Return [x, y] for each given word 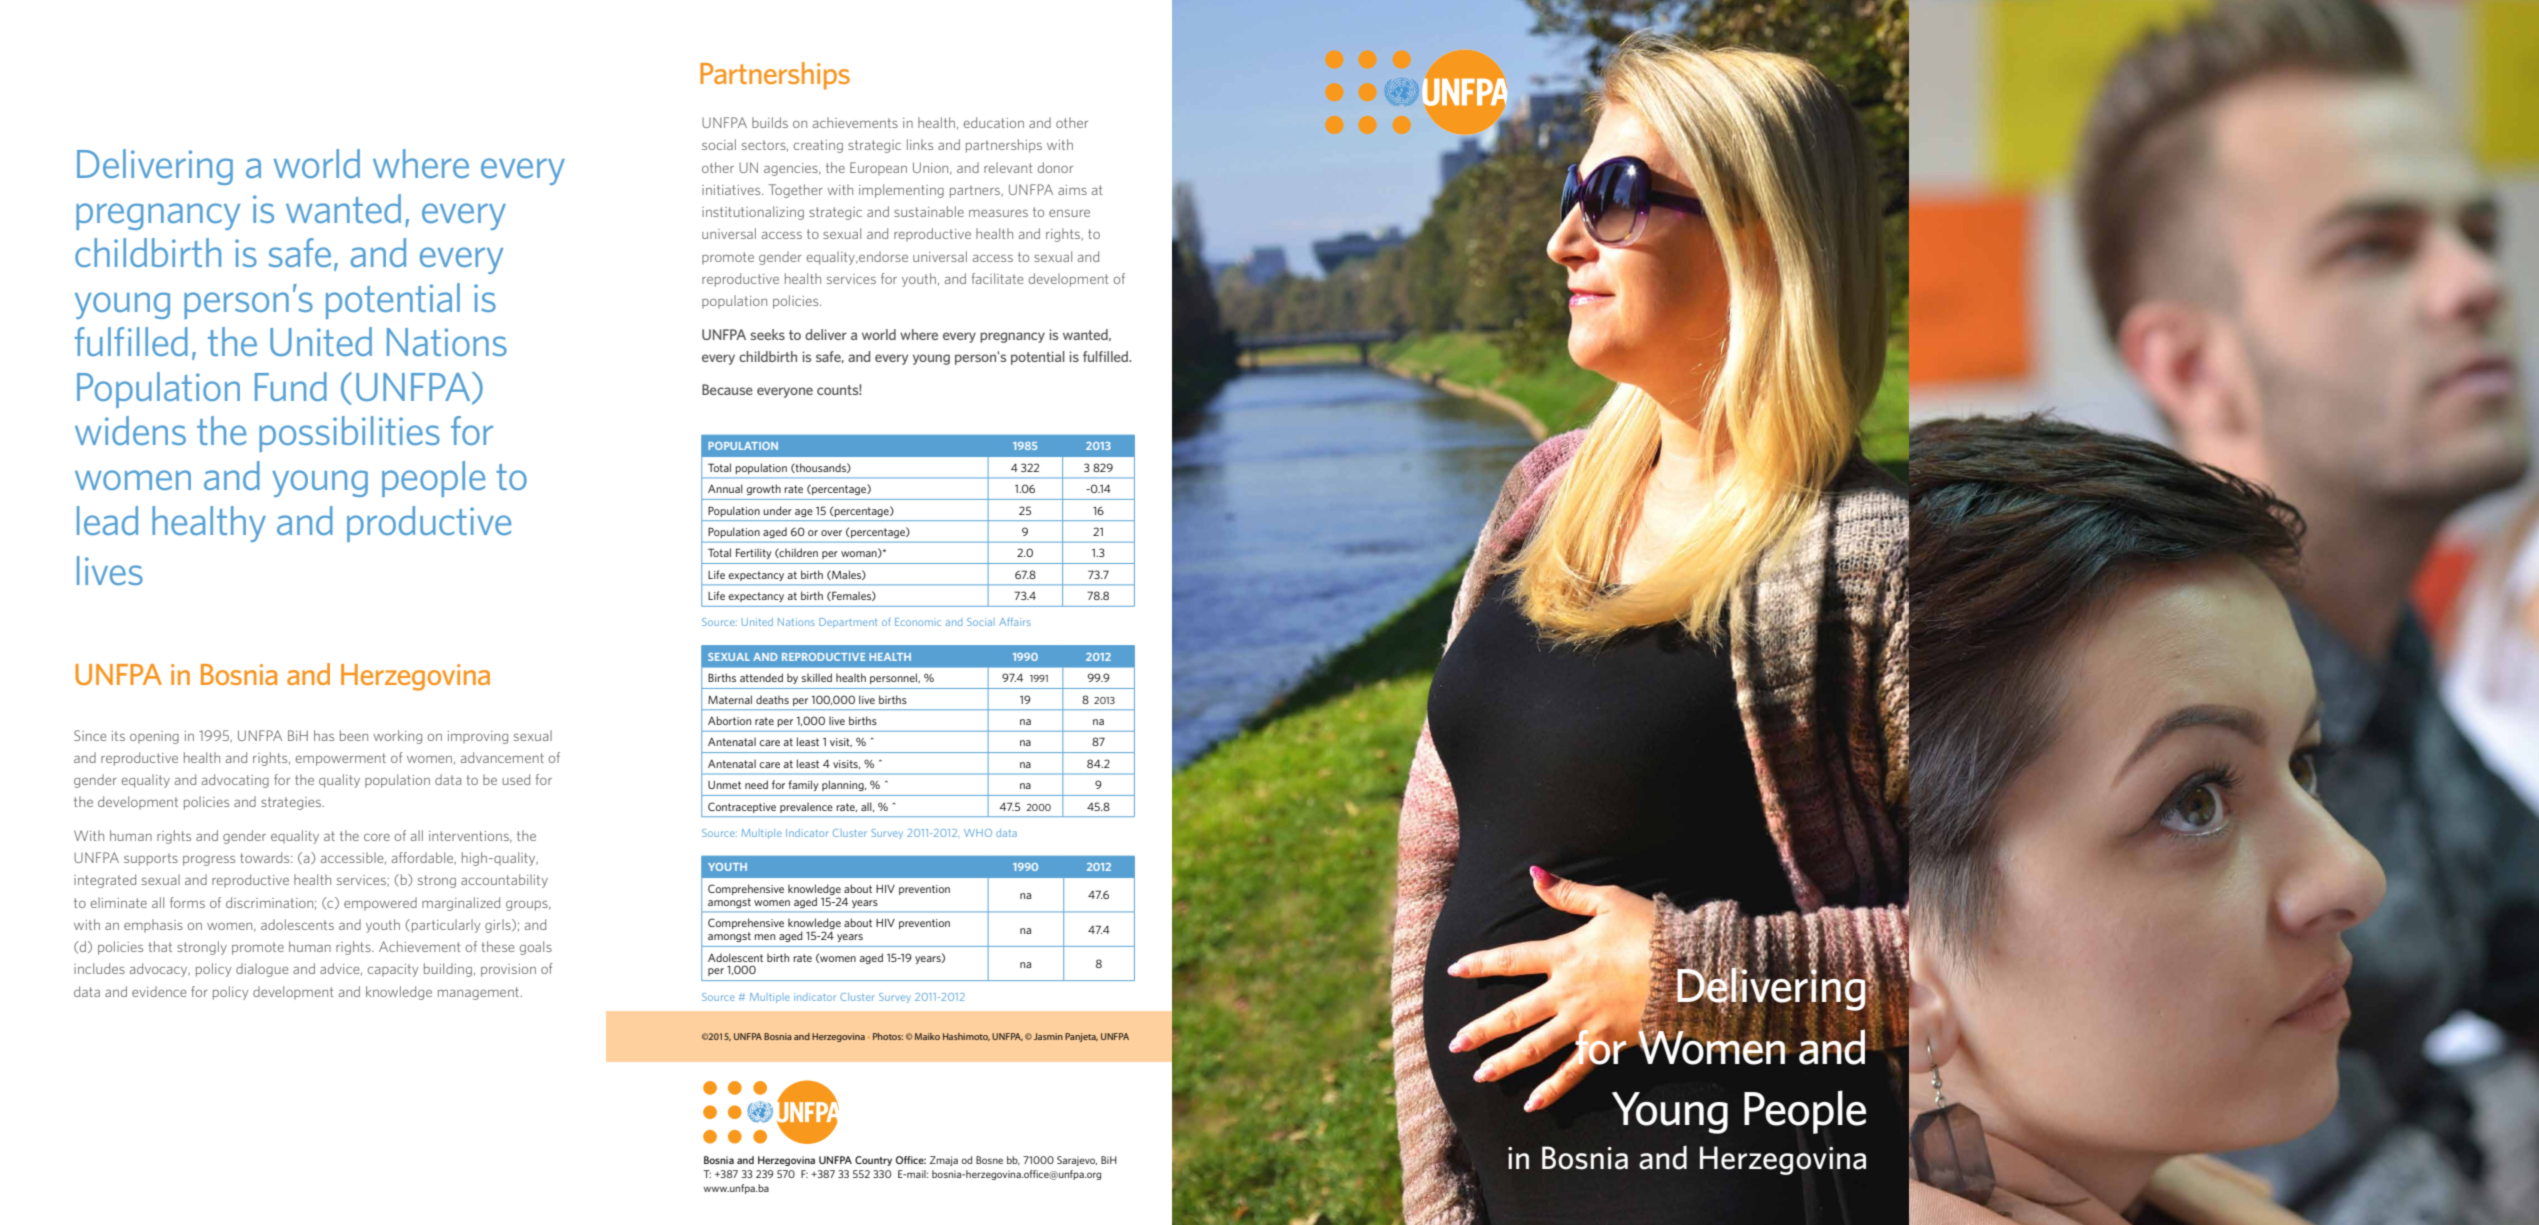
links [920, 144]
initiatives [732, 190]
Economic [918, 622]
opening [154, 737]
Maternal [730, 699]
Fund [291, 386]
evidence [159, 991]
